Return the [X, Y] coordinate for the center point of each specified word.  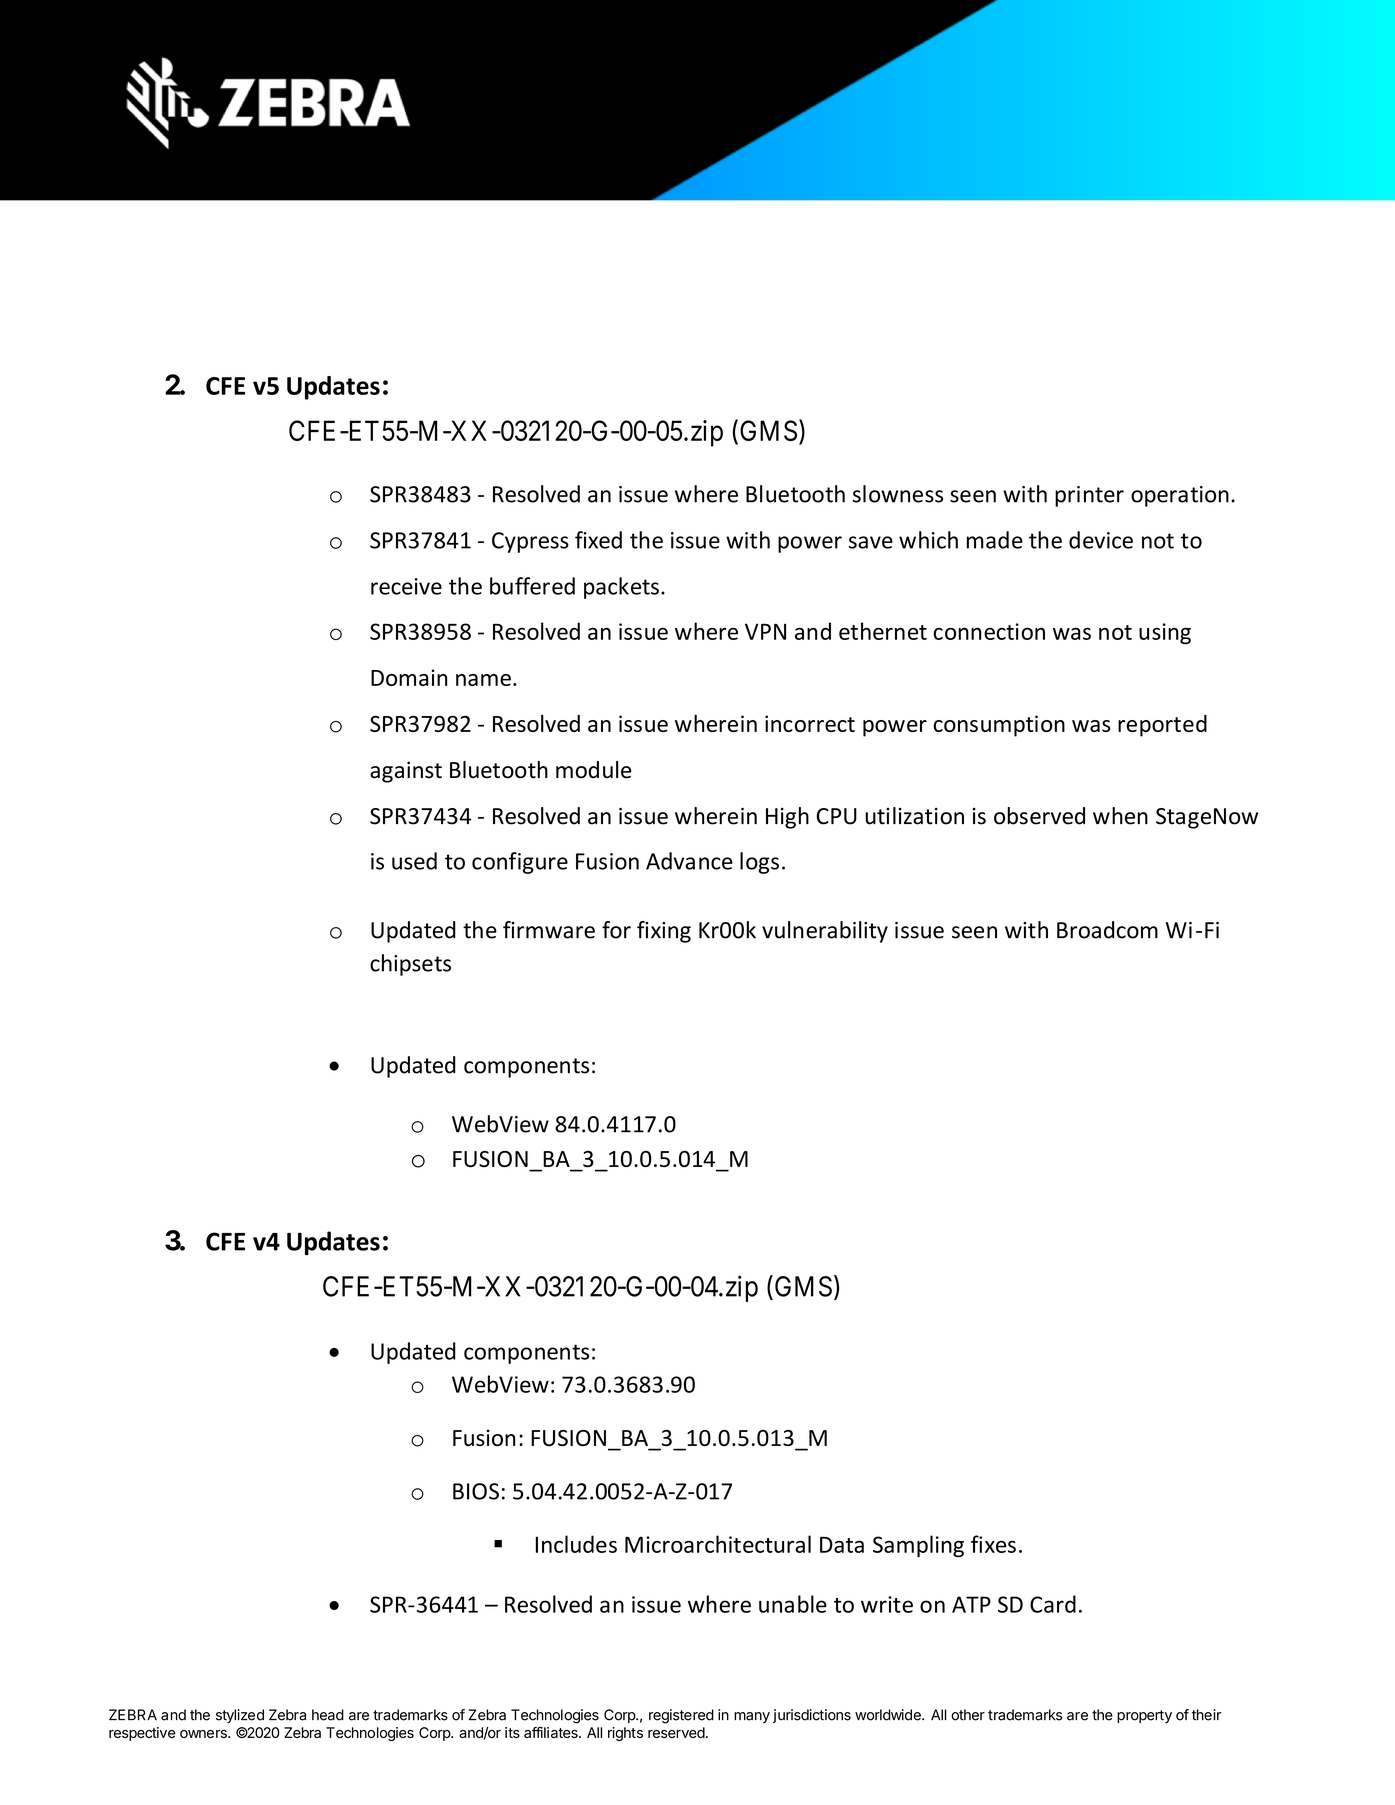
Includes [576, 1544]
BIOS [476, 1491]
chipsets [410, 965]
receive [406, 586]
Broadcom [1107, 930]
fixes [993, 1544]
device [1101, 540]
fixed [598, 540]
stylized [240, 1716]
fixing [664, 932]
